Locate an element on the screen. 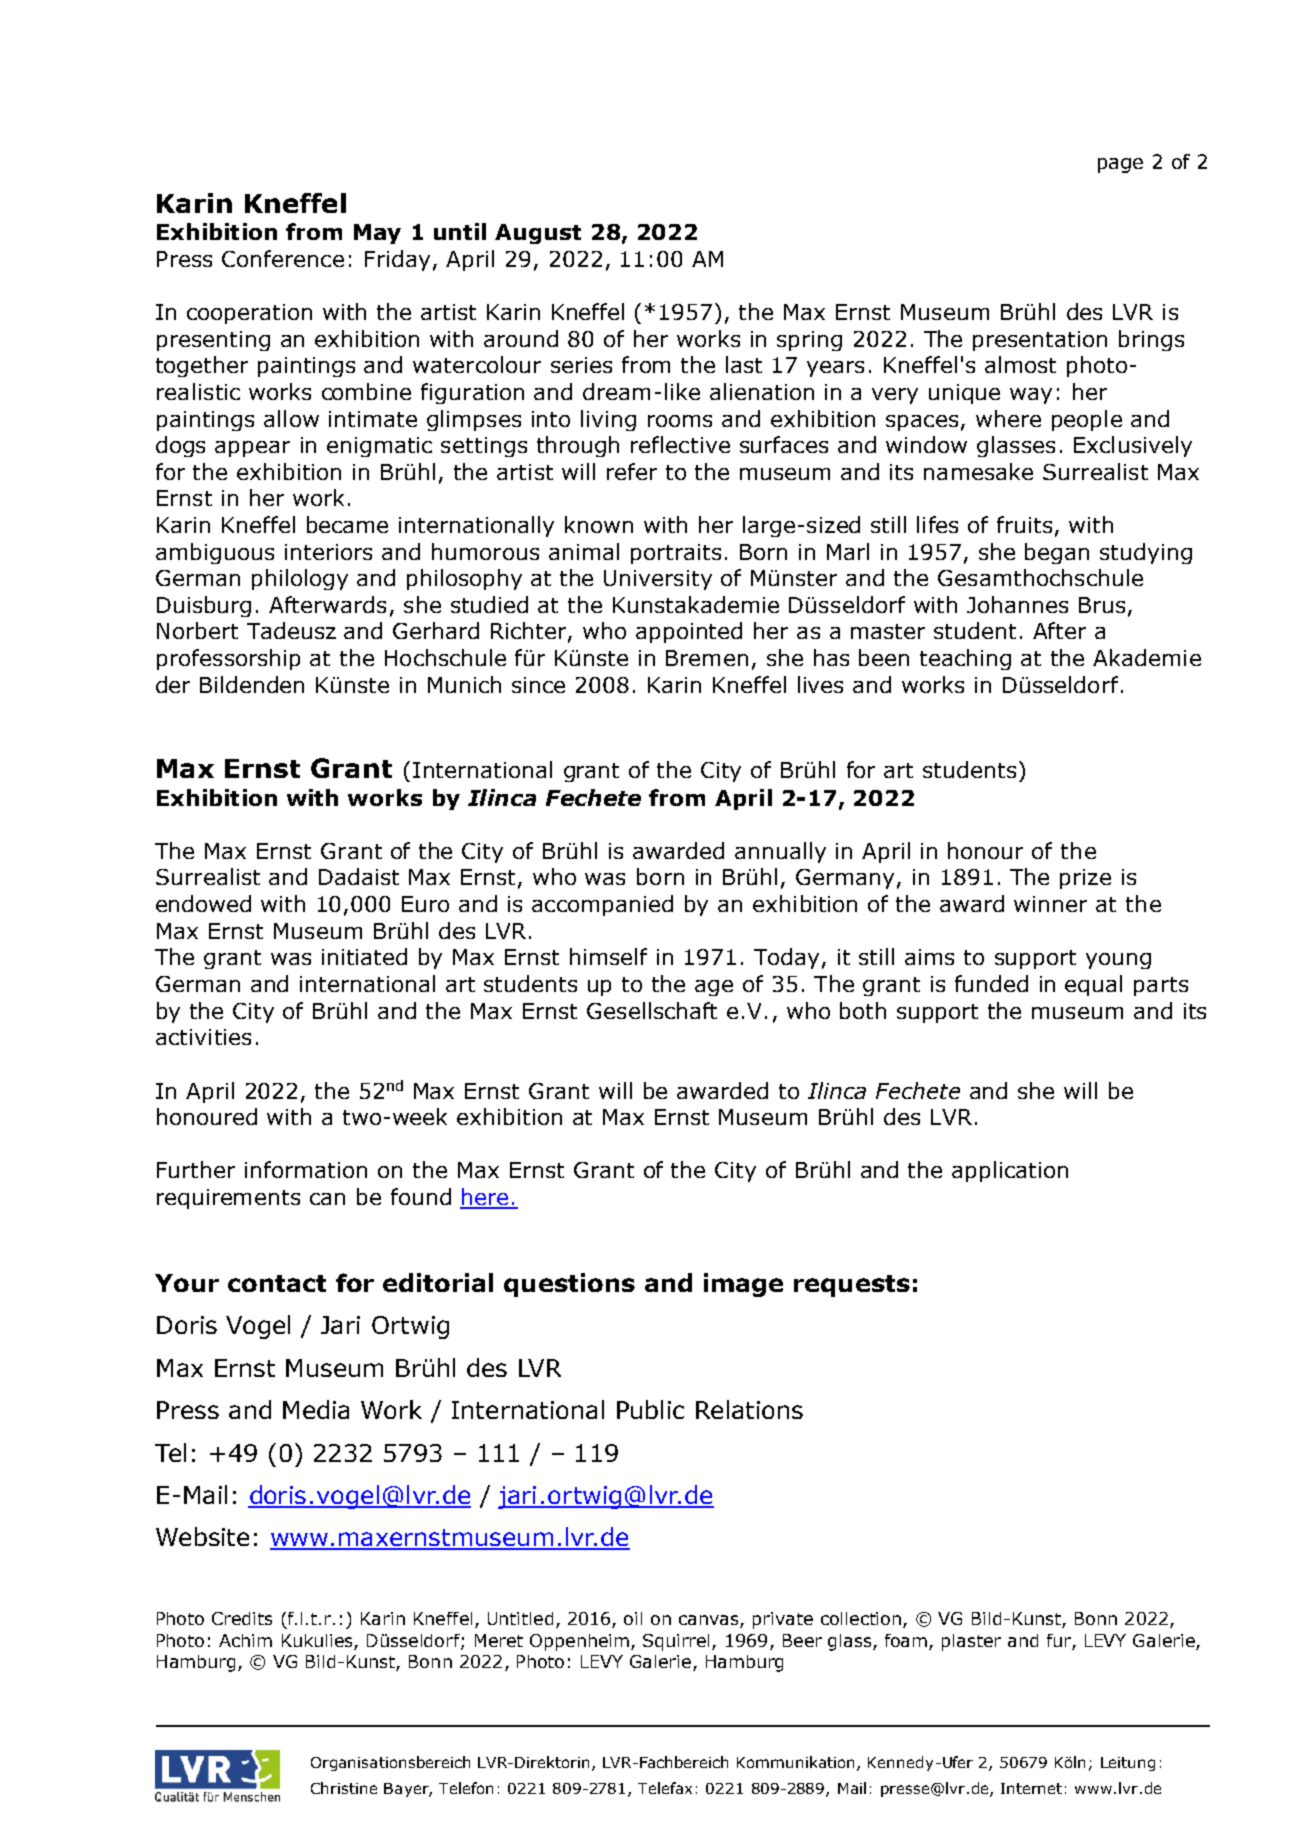  Internet is located at coordinates (1031, 1788).
